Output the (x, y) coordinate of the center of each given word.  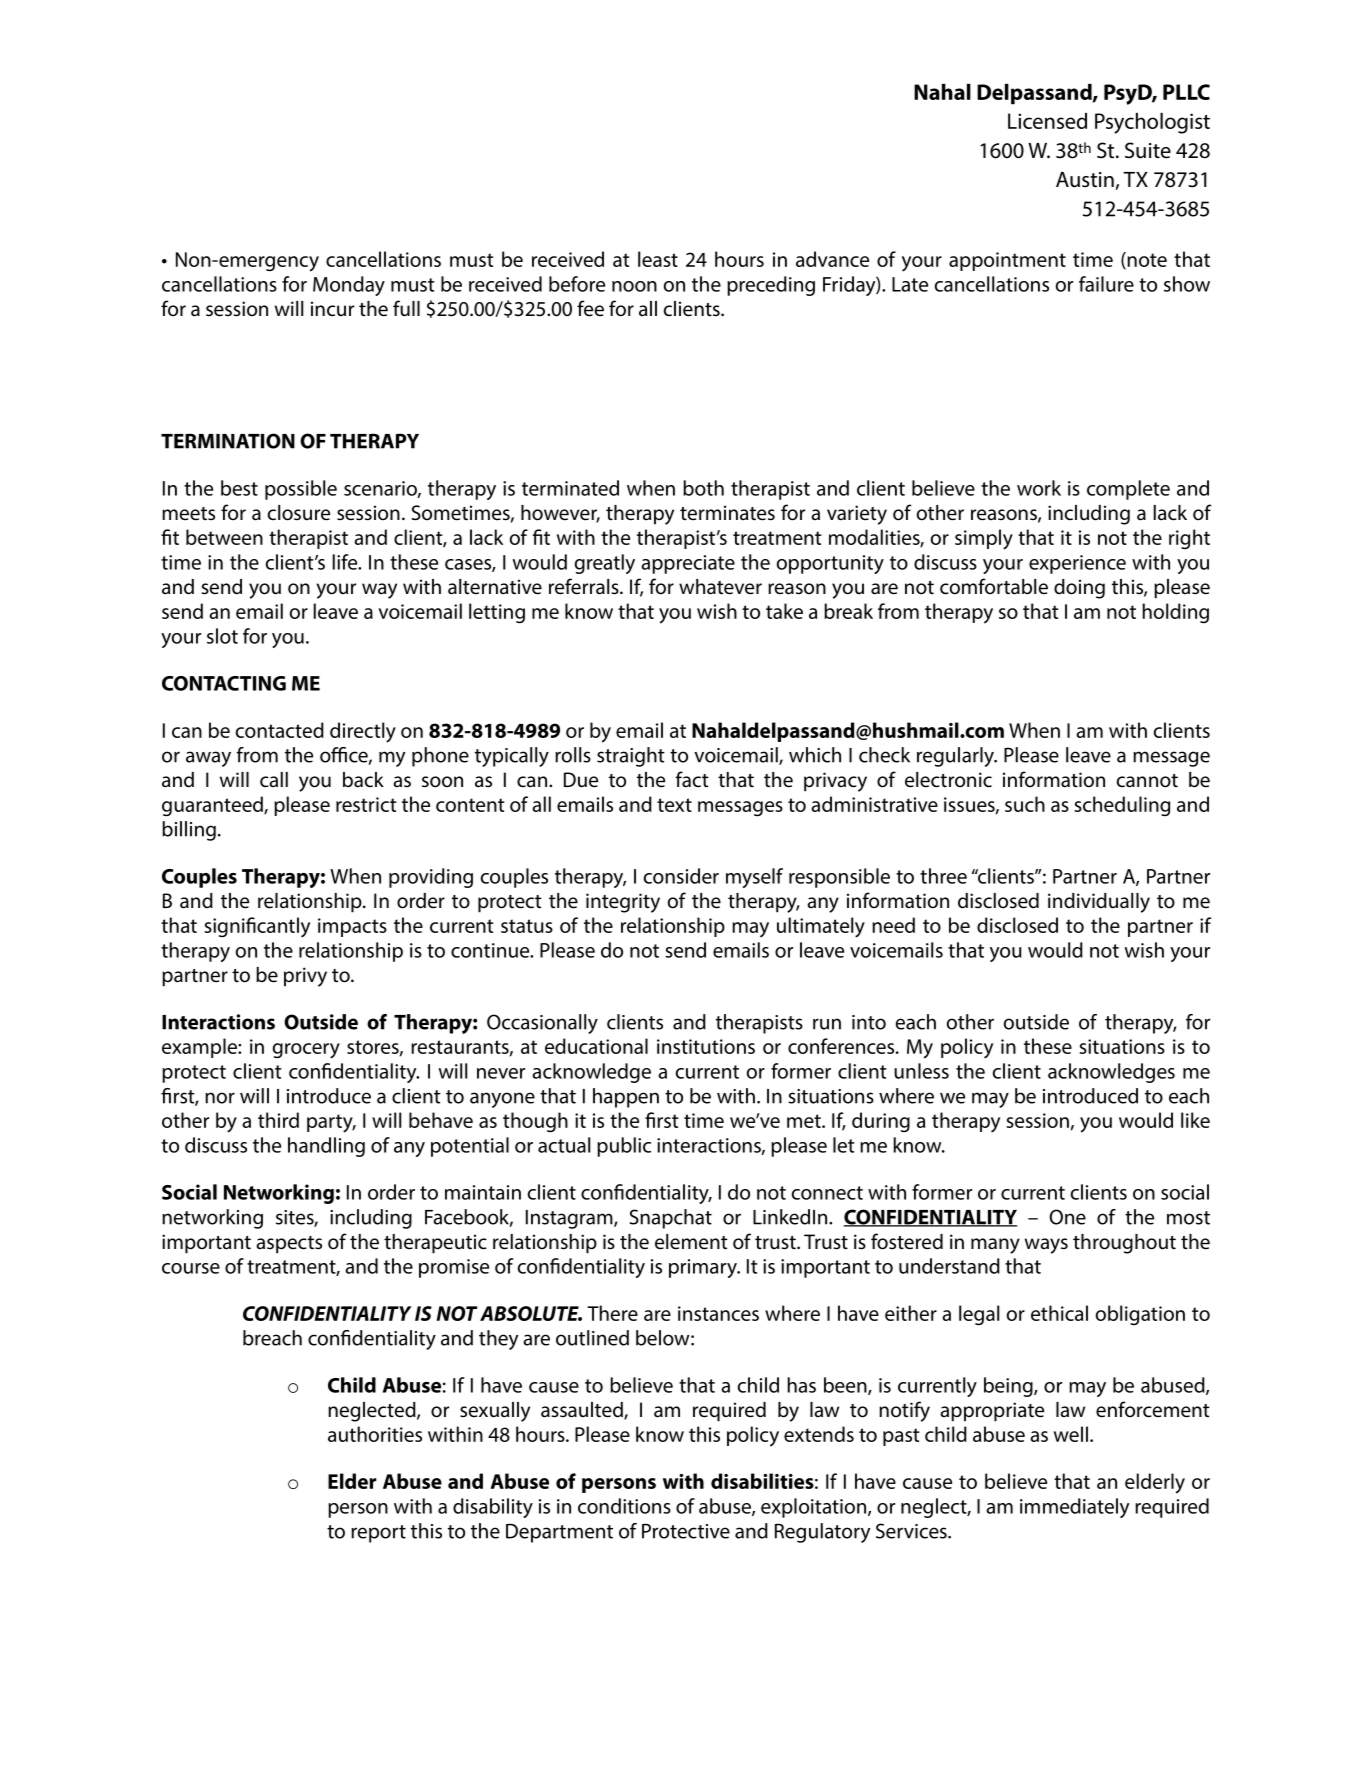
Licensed (1047, 121)
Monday (349, 286)
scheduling (1122, 806)
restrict (366, 804)
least (658, 259)
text (674, 805)
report (378, 1534)
